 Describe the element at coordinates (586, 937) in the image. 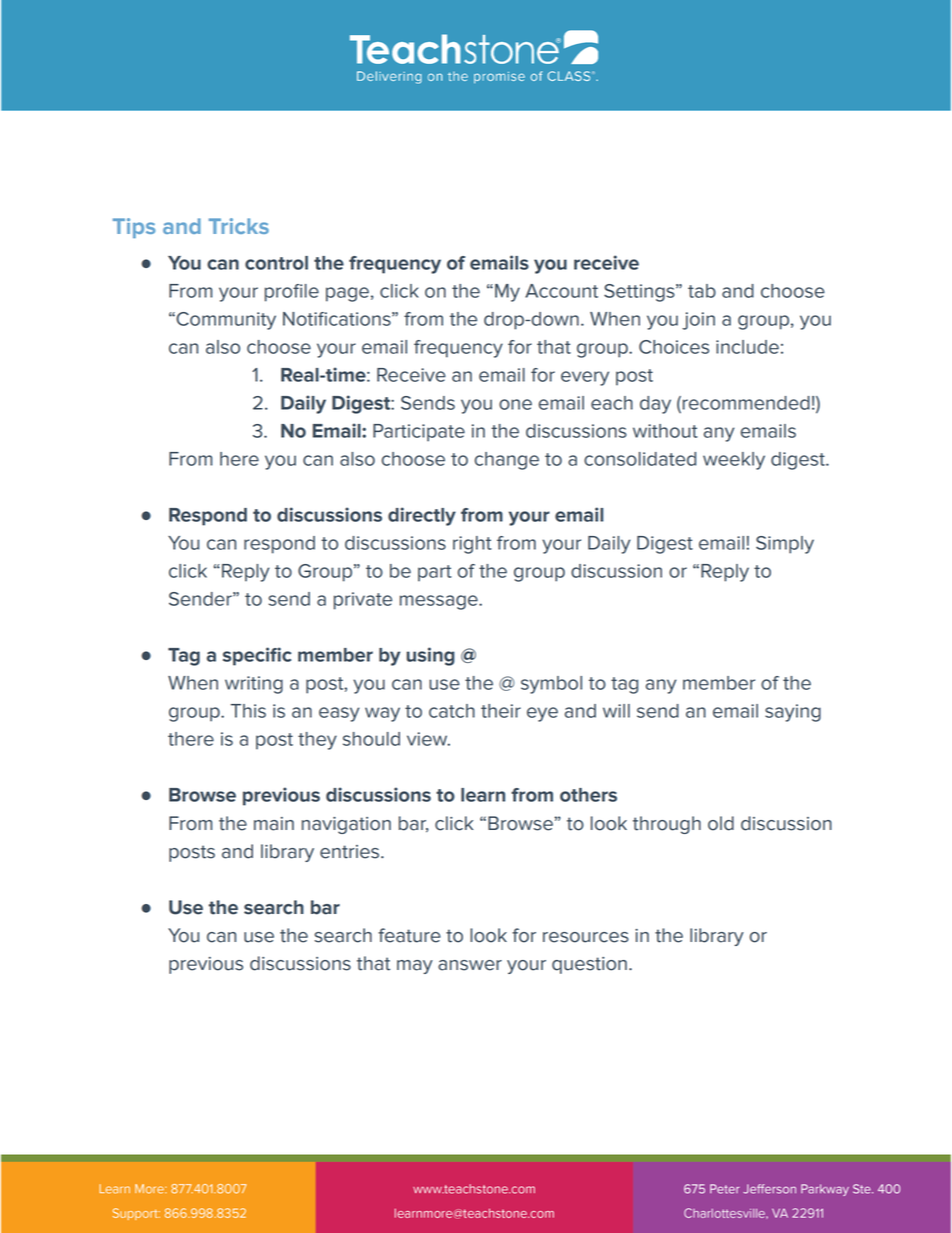

I see `resources` at that location.
